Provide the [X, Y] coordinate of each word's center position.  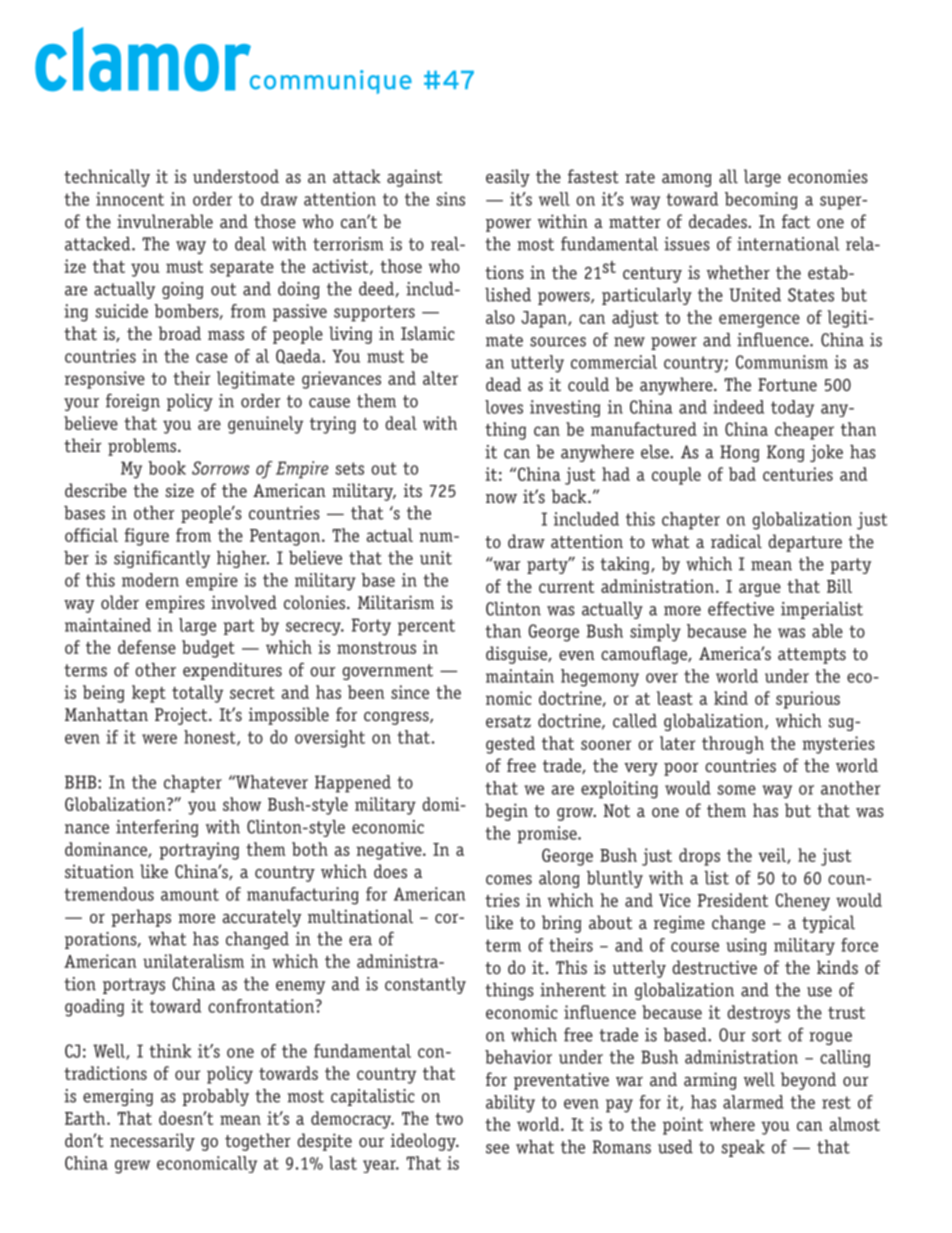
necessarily [152, 1142]
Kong [785, 453]
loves [504, 407]
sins [451, 199]
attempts [812, 656]
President [732, 900]
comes [509, 880]
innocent [130, 199]
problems [143, 447]
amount [190, 894]
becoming [761, 201]
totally [197, 694]
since [410, 692]
